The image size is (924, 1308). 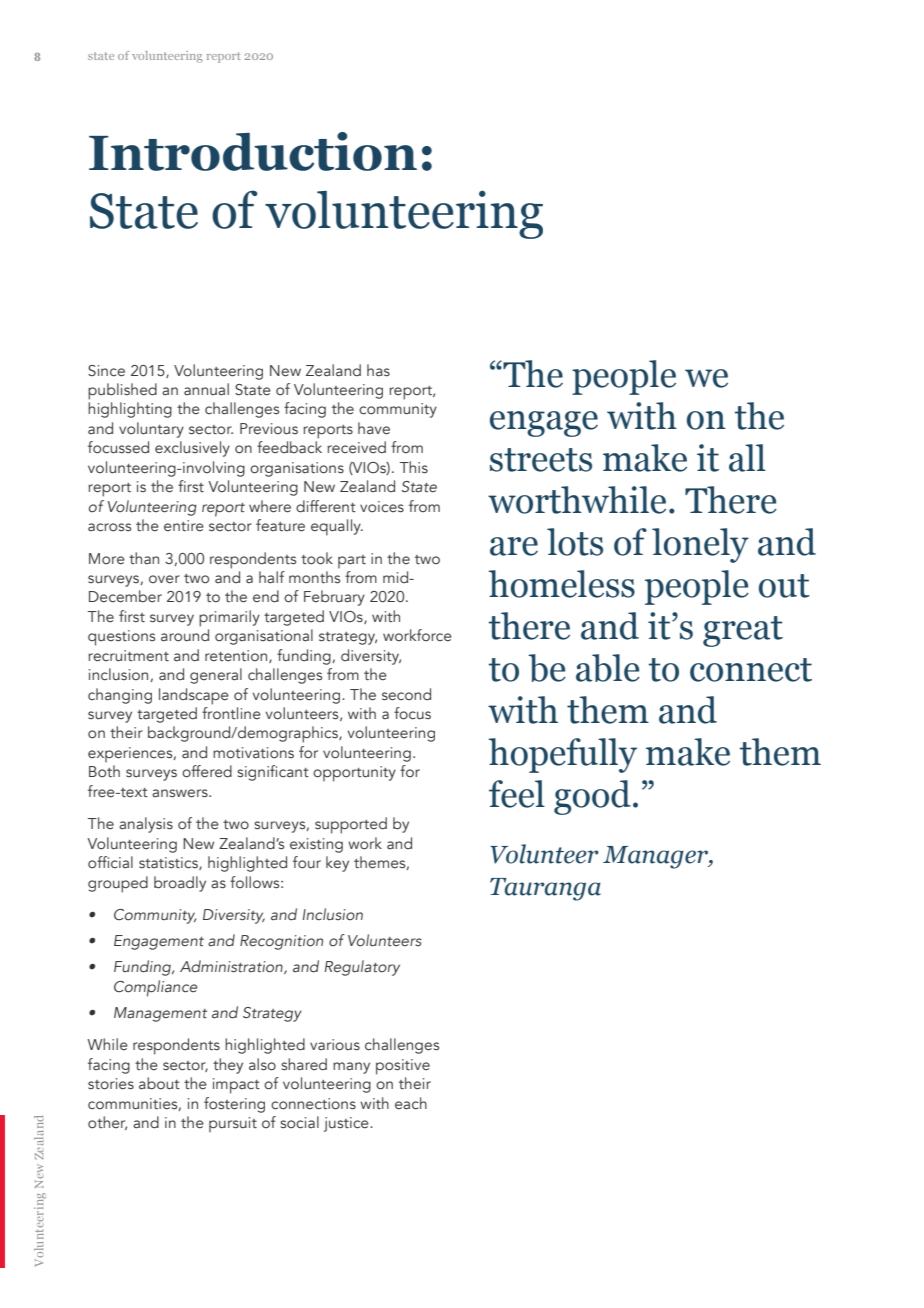 I want to click on Introduction, so click(x=253, y=151).
